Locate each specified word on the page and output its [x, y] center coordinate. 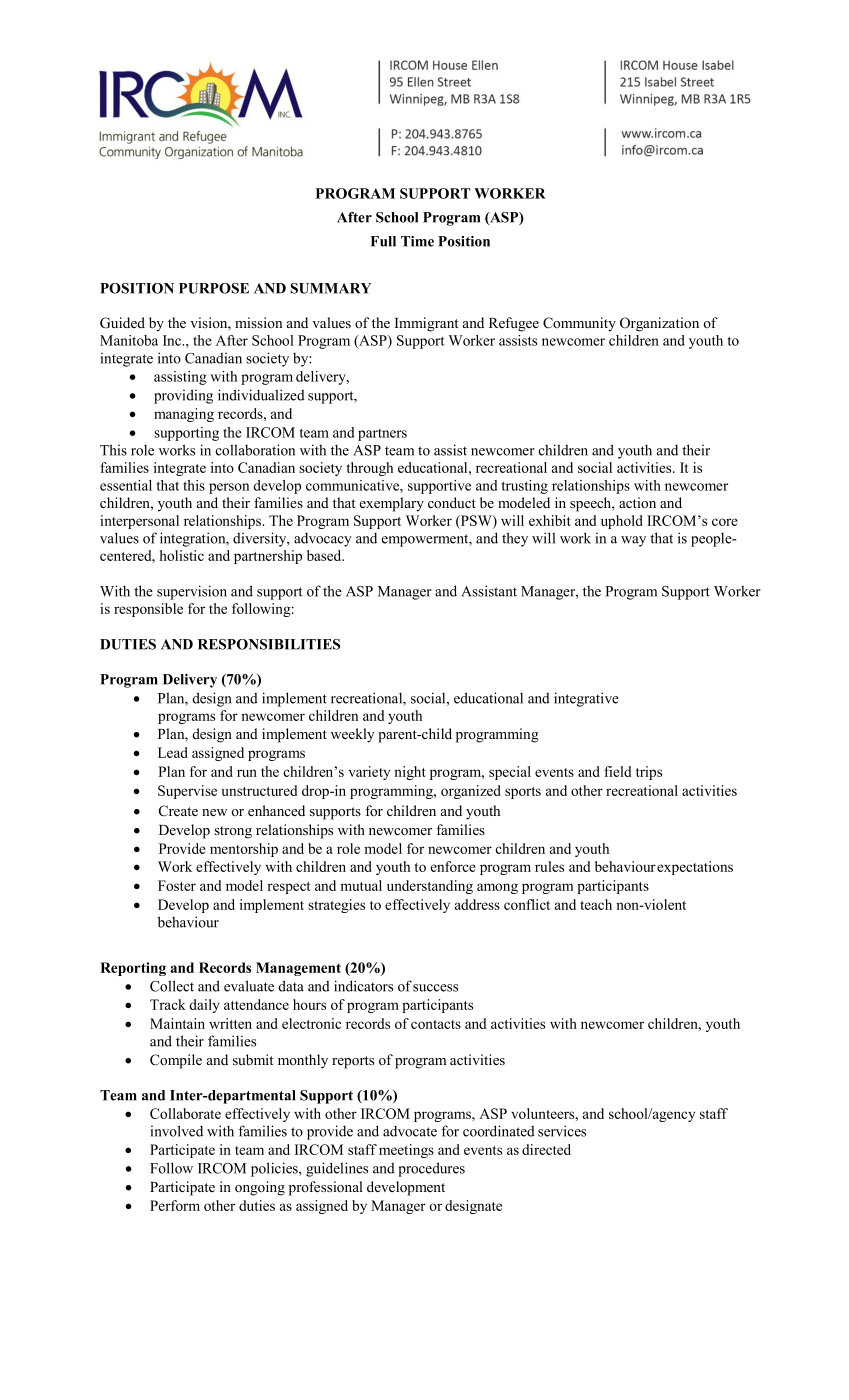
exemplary [392, 504]
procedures [431, 1169]
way [633, 541]
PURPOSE [214, 288]
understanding [430, 887]
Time [417, 241]
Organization [659, 324]
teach [596, 904]
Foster [177, 885]
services [562, 1131]
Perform [175, 1205]
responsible [148, 610]
